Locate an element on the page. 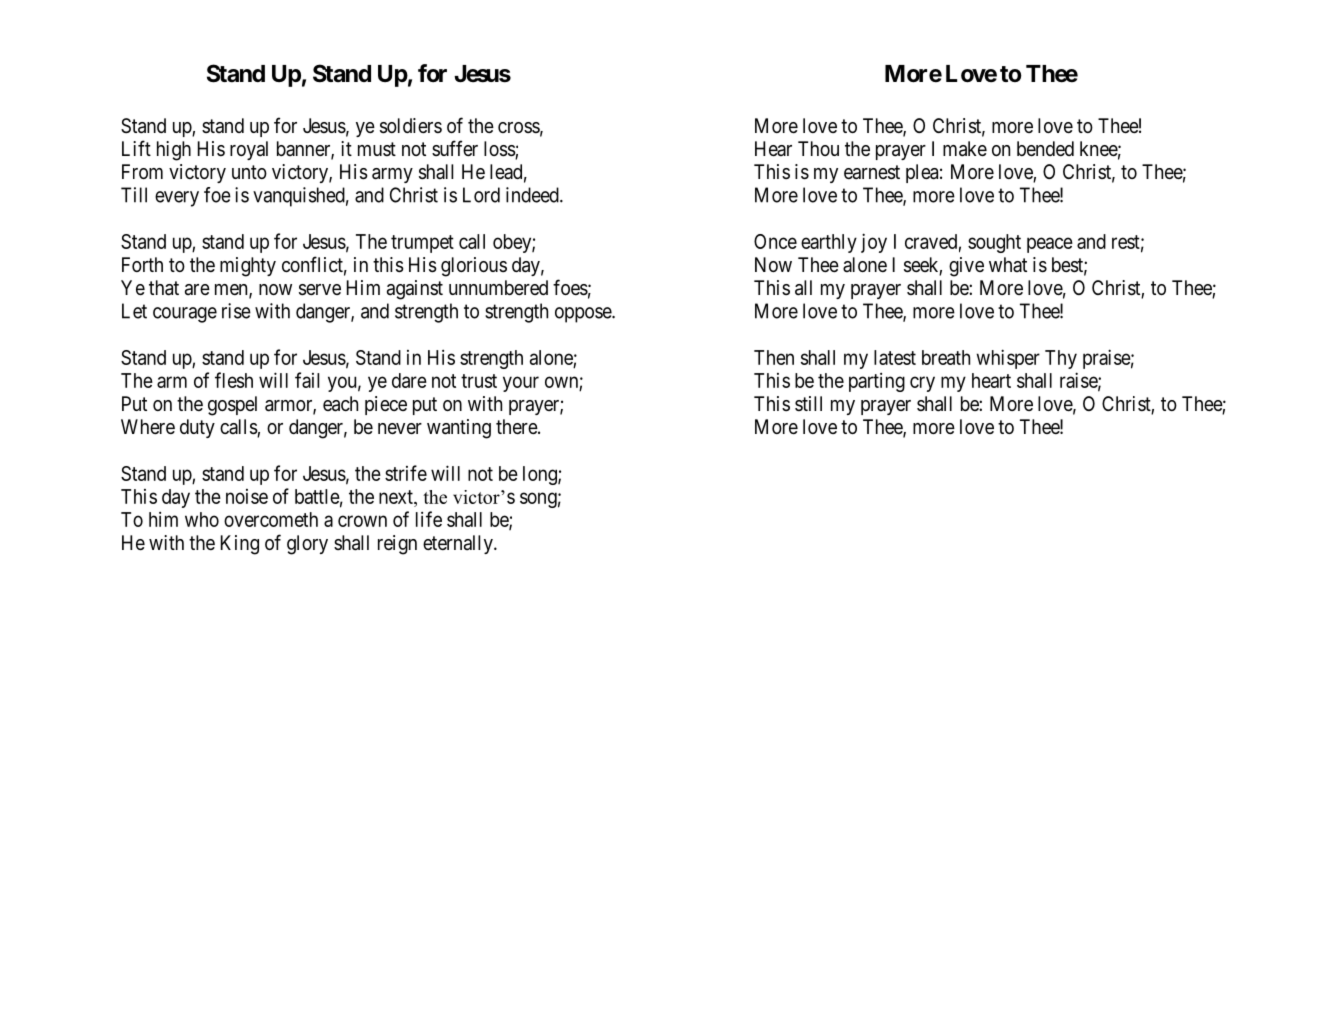  rise is located at coordinates (236, 311).
